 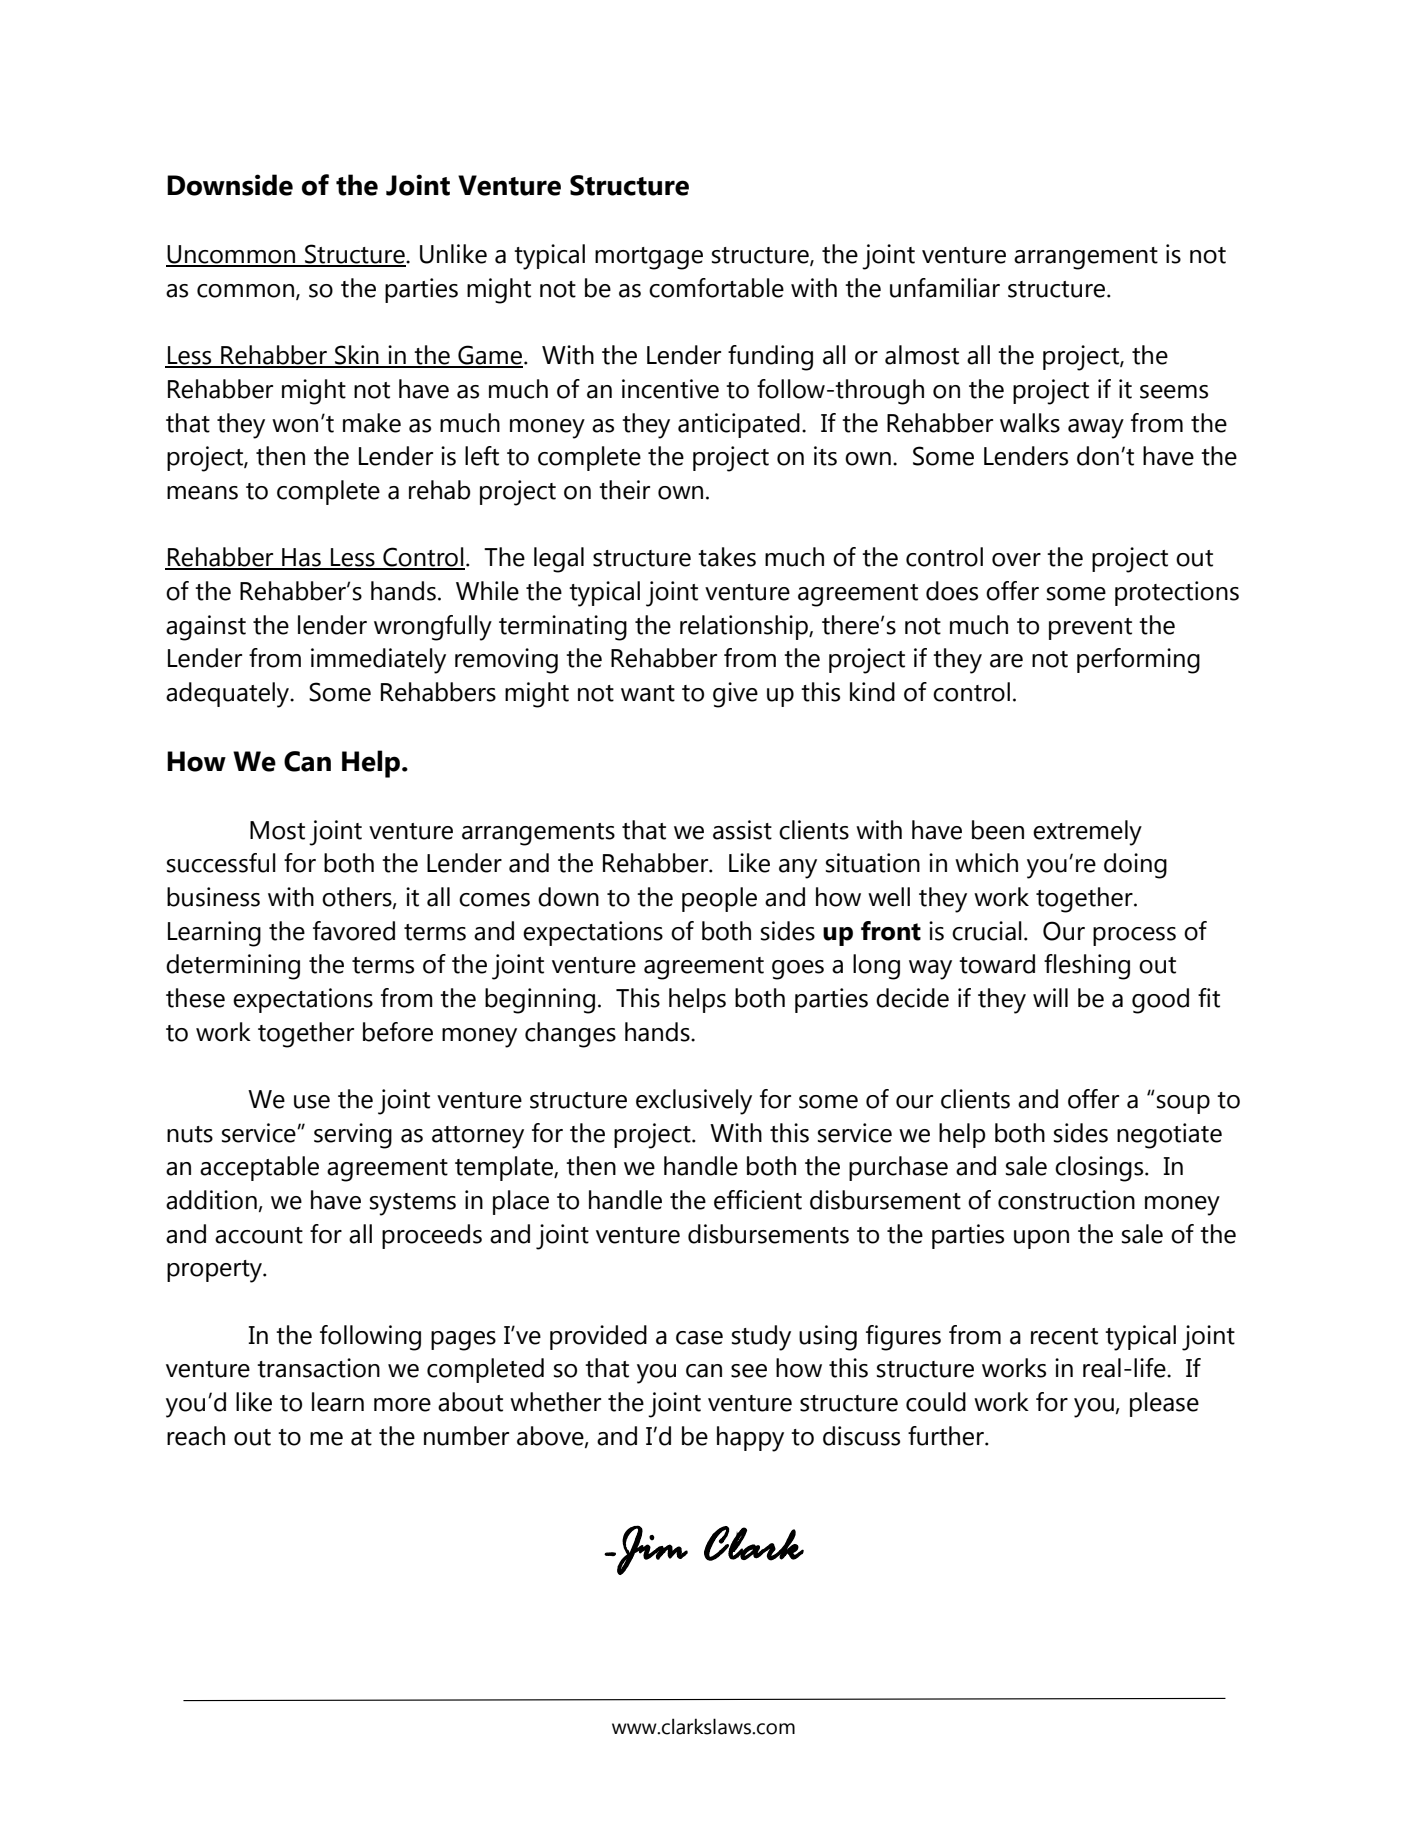 I want to click on case, so click(x=699, y=1338).
